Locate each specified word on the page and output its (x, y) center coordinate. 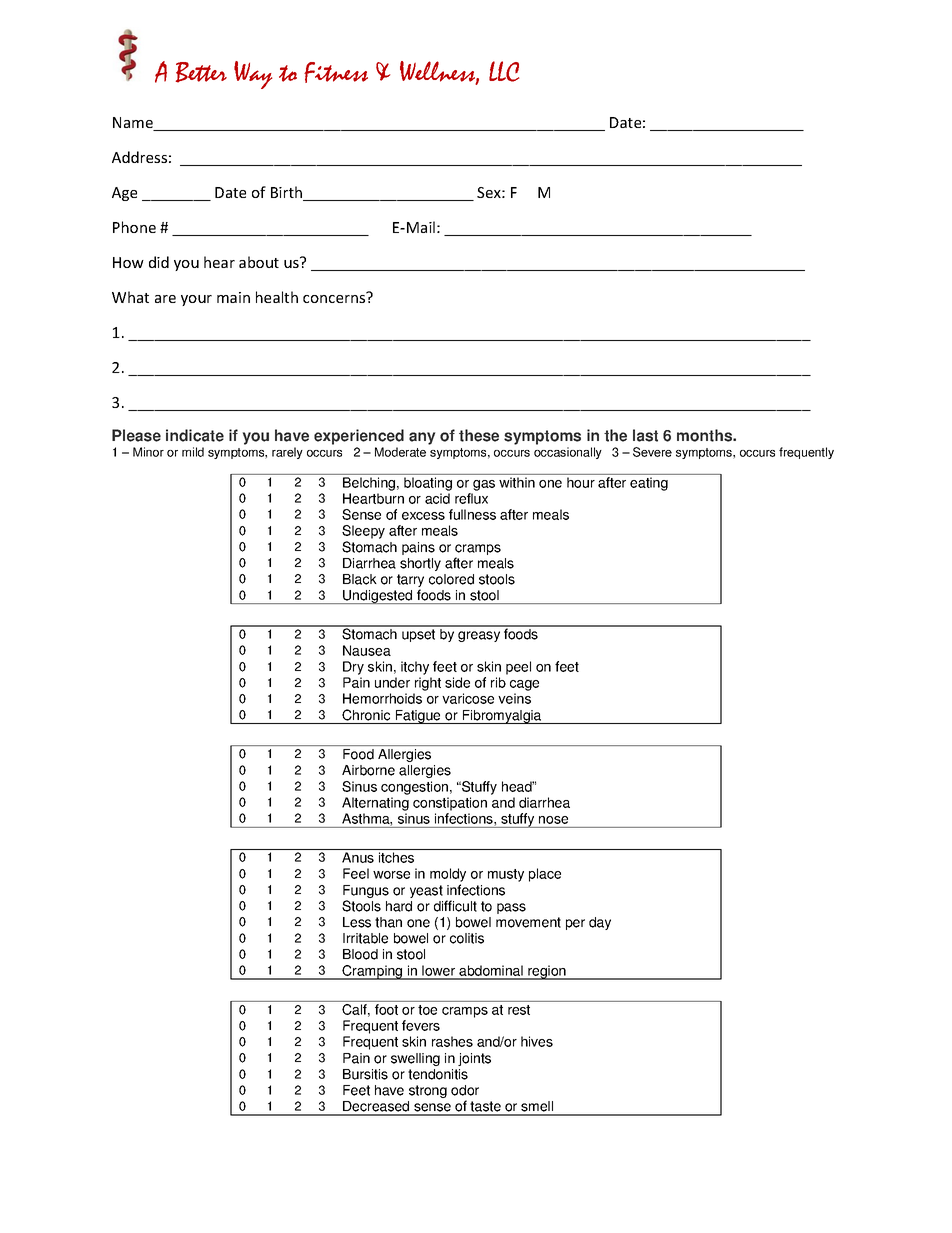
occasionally (568, 453)
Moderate (400, 452)
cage (524, 685)
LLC (504, 71)
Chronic (366, 715)
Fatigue (418, 717)
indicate (195, 435)
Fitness (336, 72)
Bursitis (365, 1074)
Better (201, 72)
